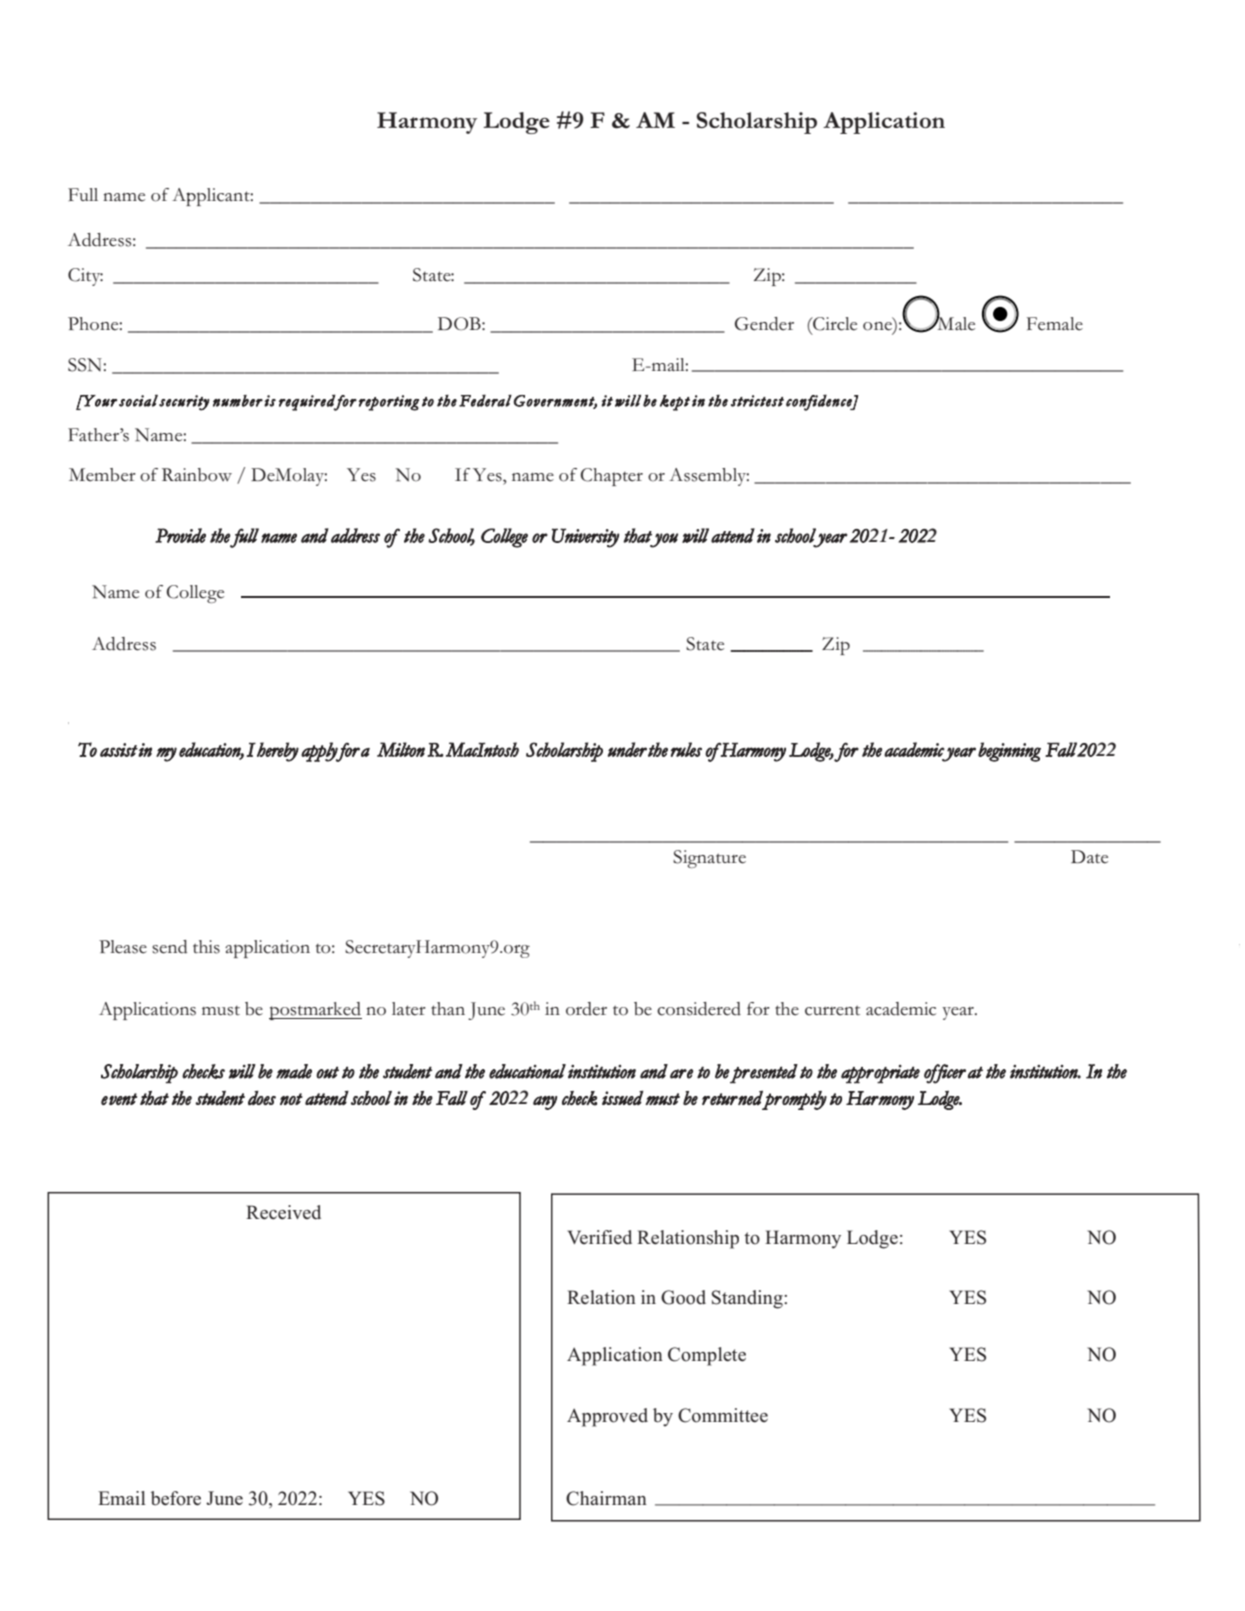 The height and width of the page is (1611, 1245). Describe the element at coordinates (1089, 857) in the page. I see `Date` at that location.
